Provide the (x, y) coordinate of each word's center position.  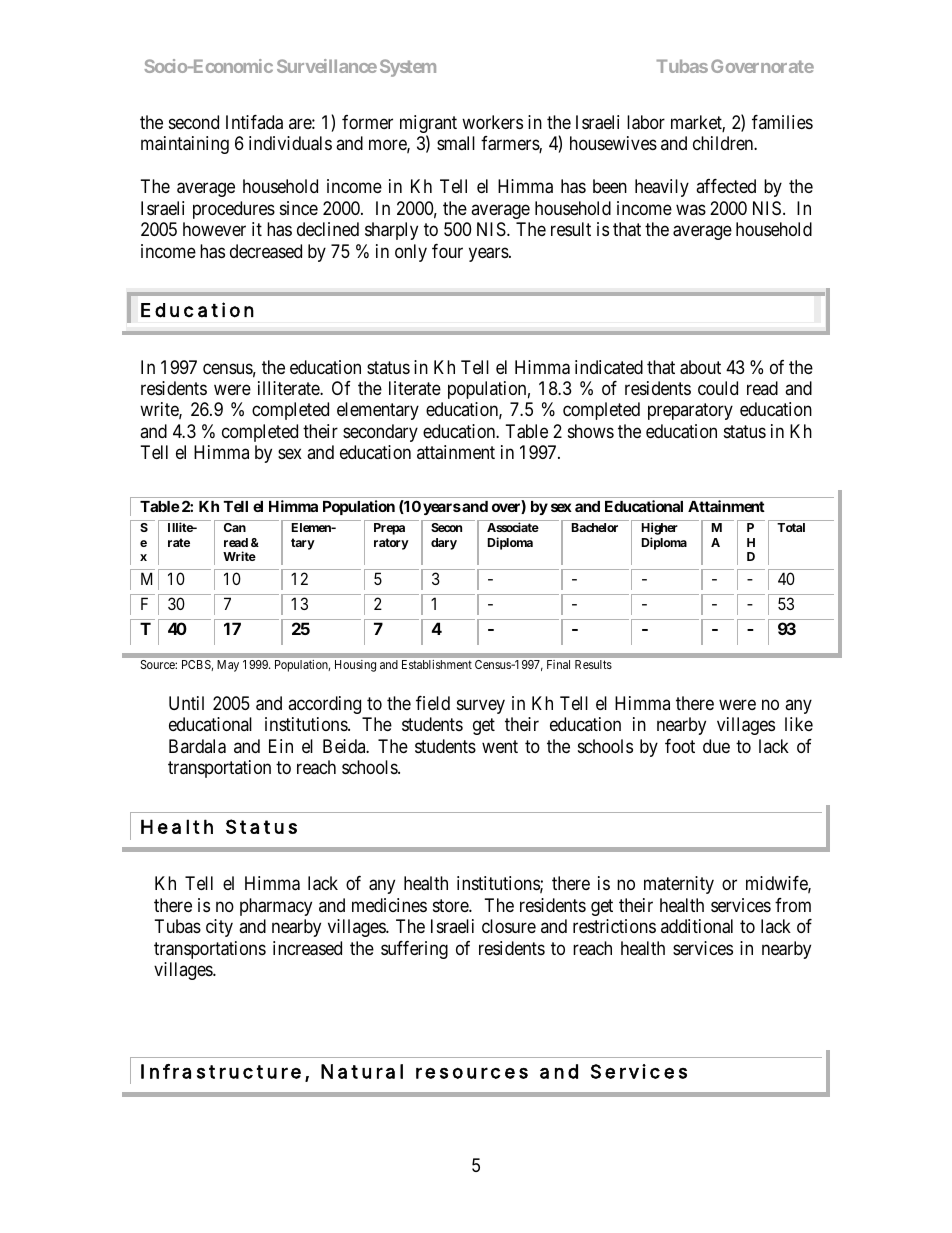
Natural (362, 1071)
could (718, 388)
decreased (266, 251)
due (716, 746)
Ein (281, 746)
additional (697, 926)
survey (481, 707)
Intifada (254, 122)
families (782, 122)
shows (591, 431)
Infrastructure (221, 1071)
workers (492, 122)
